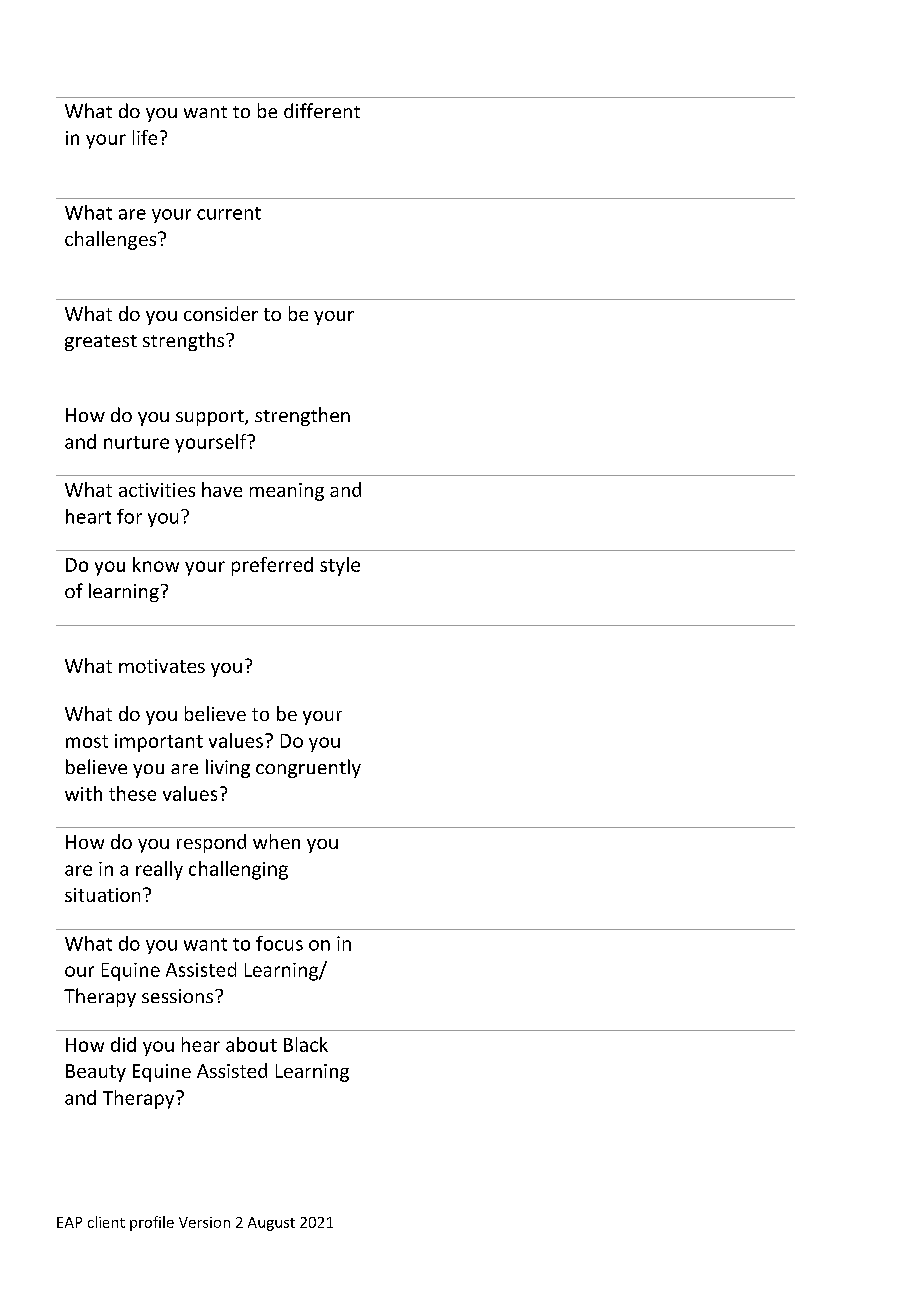 This page has height=1308, width=924. What do you see at coordinates (229, 213) in the page?
I see `current` at bounding box center [229, 213].
